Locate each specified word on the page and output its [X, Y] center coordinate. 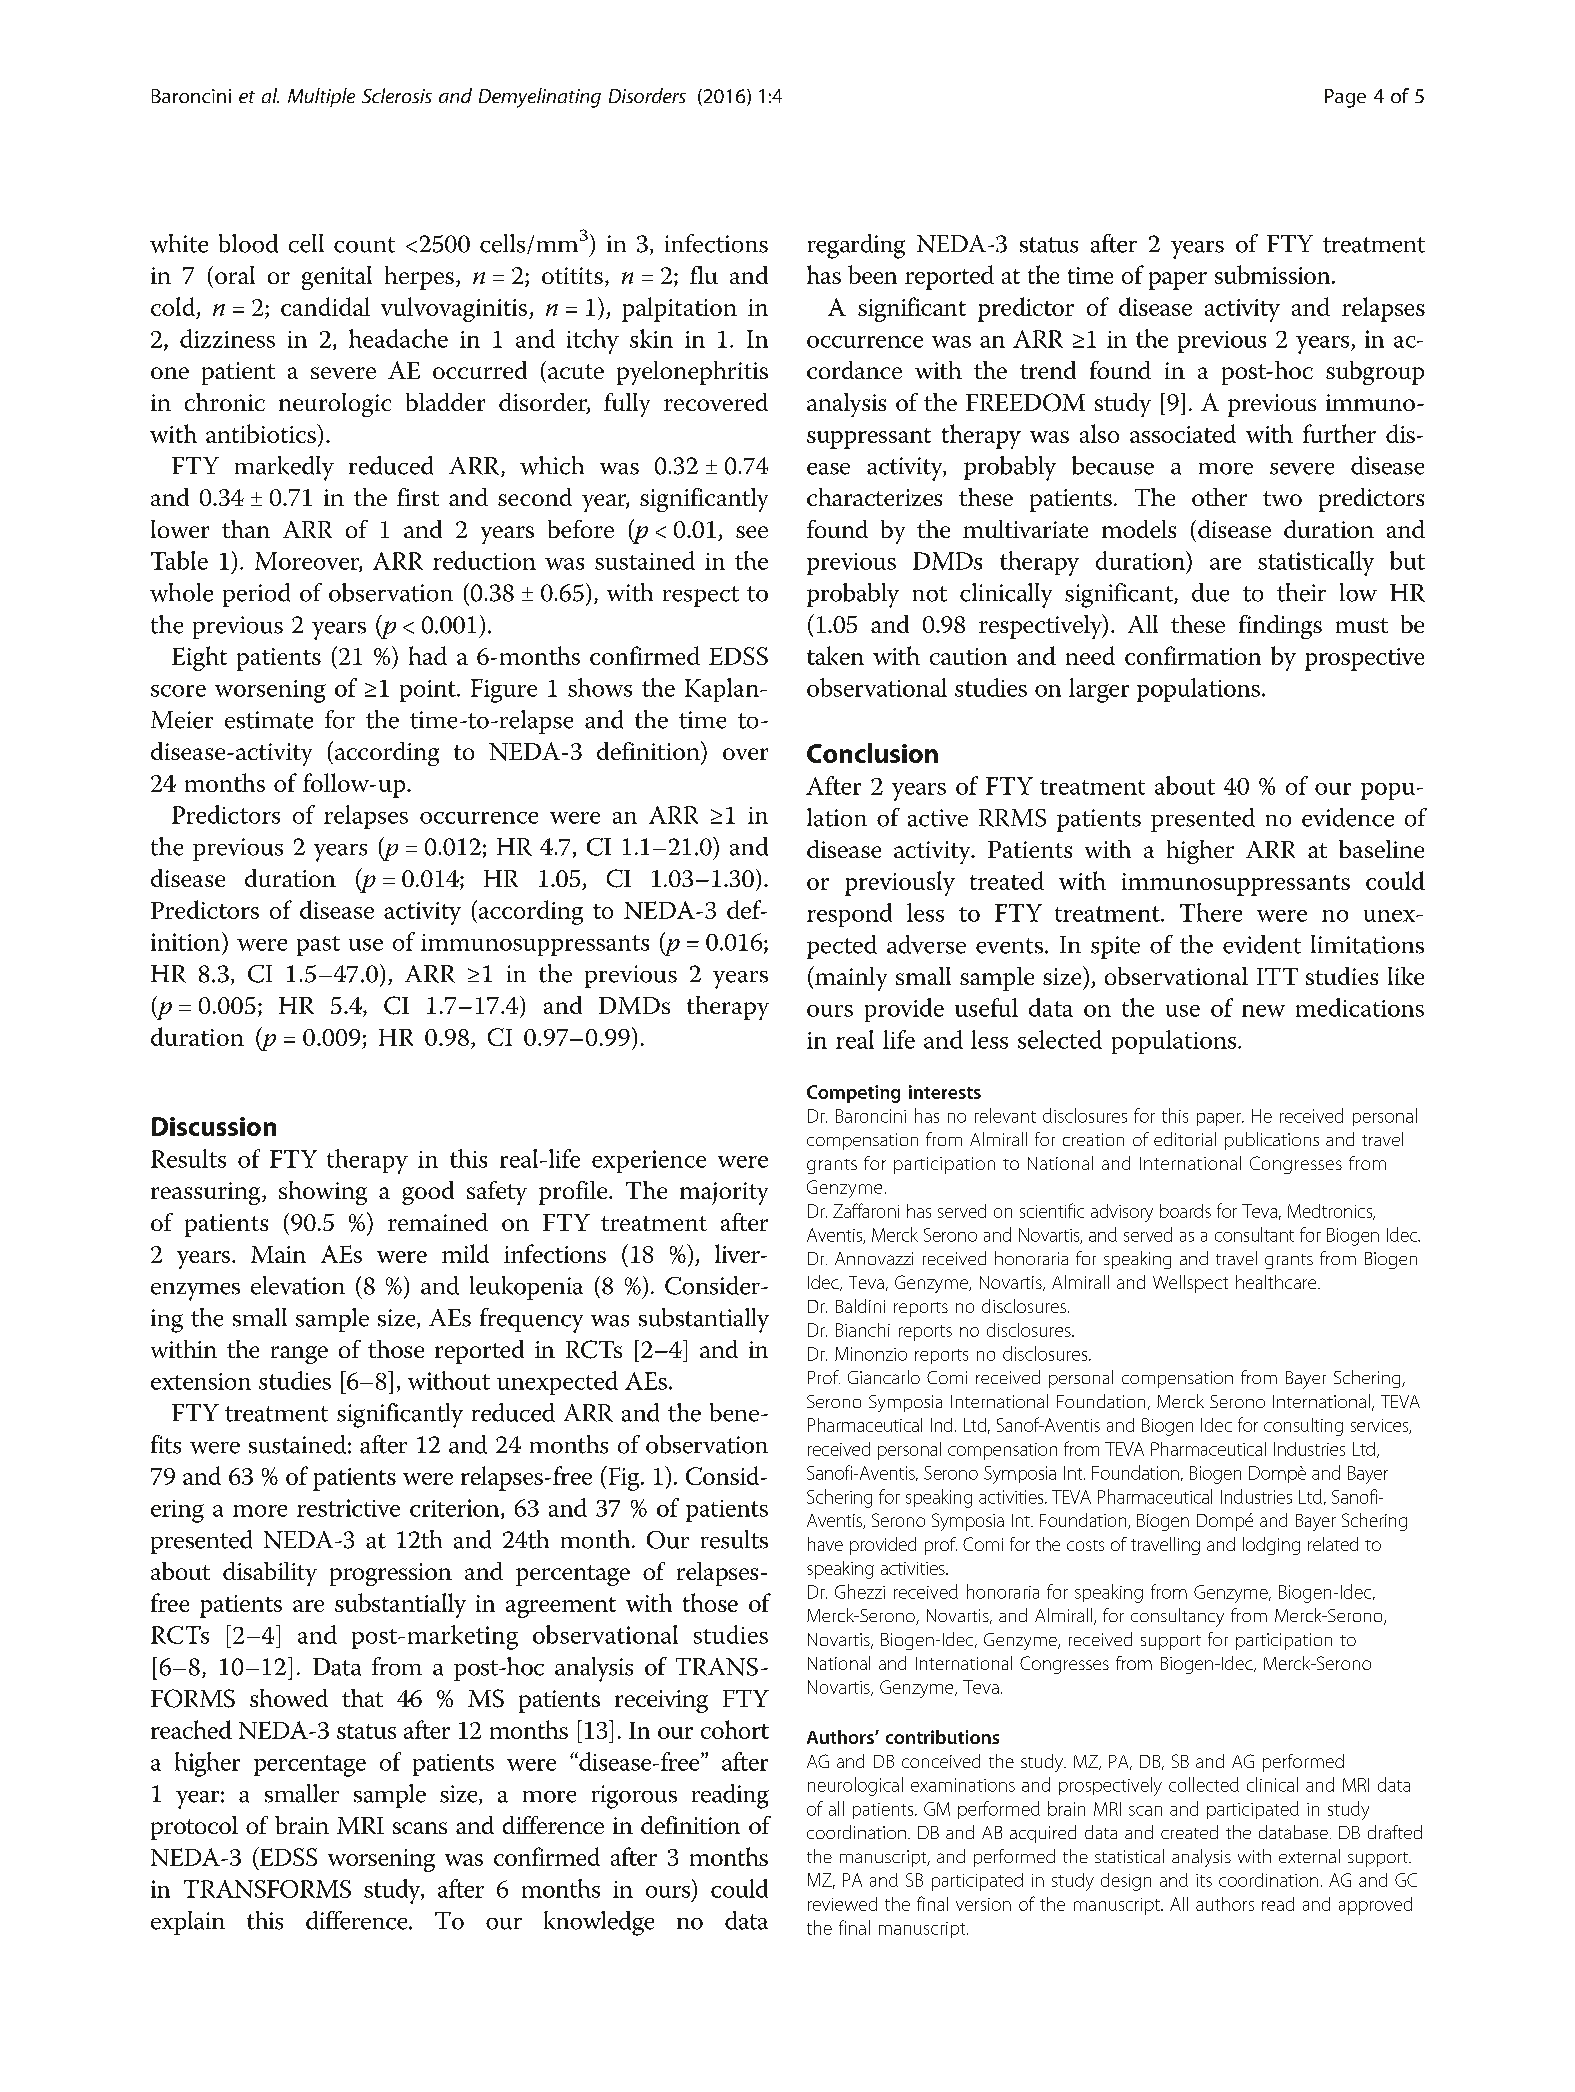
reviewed [842, 1904]
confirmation [1193, 655]
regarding [856, 246]
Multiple [321, 97]
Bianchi [863, 1330]
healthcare [1277, 1282]
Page [1345, 98]
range [299, 1355]
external [1309, 1856]
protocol [194, 1828]
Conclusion [872, 753]
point [429, 691]
